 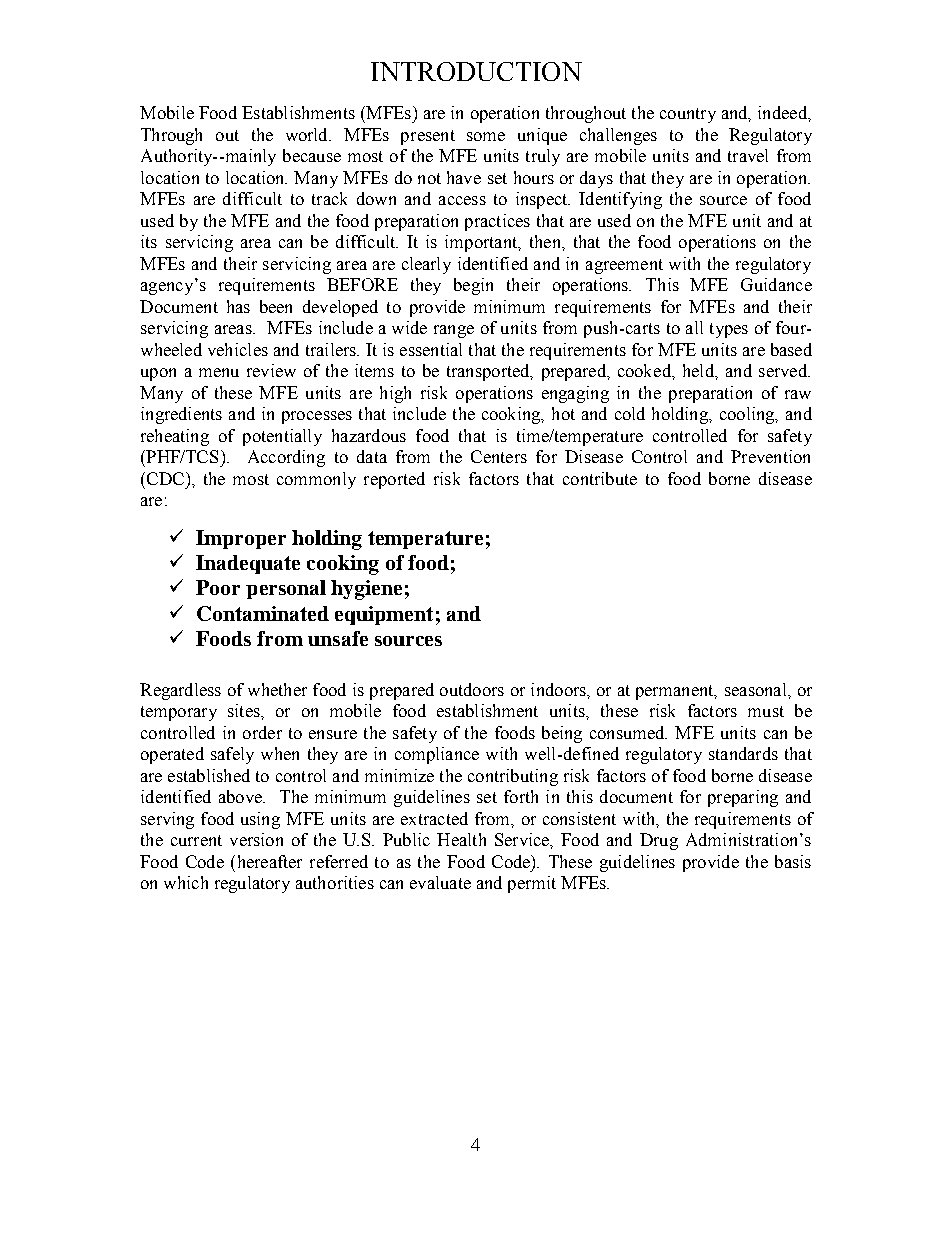 What do you see at coordinates (263, 613) in the screenshot?
I see `Contaminated` at bounding box center [263, 613].
